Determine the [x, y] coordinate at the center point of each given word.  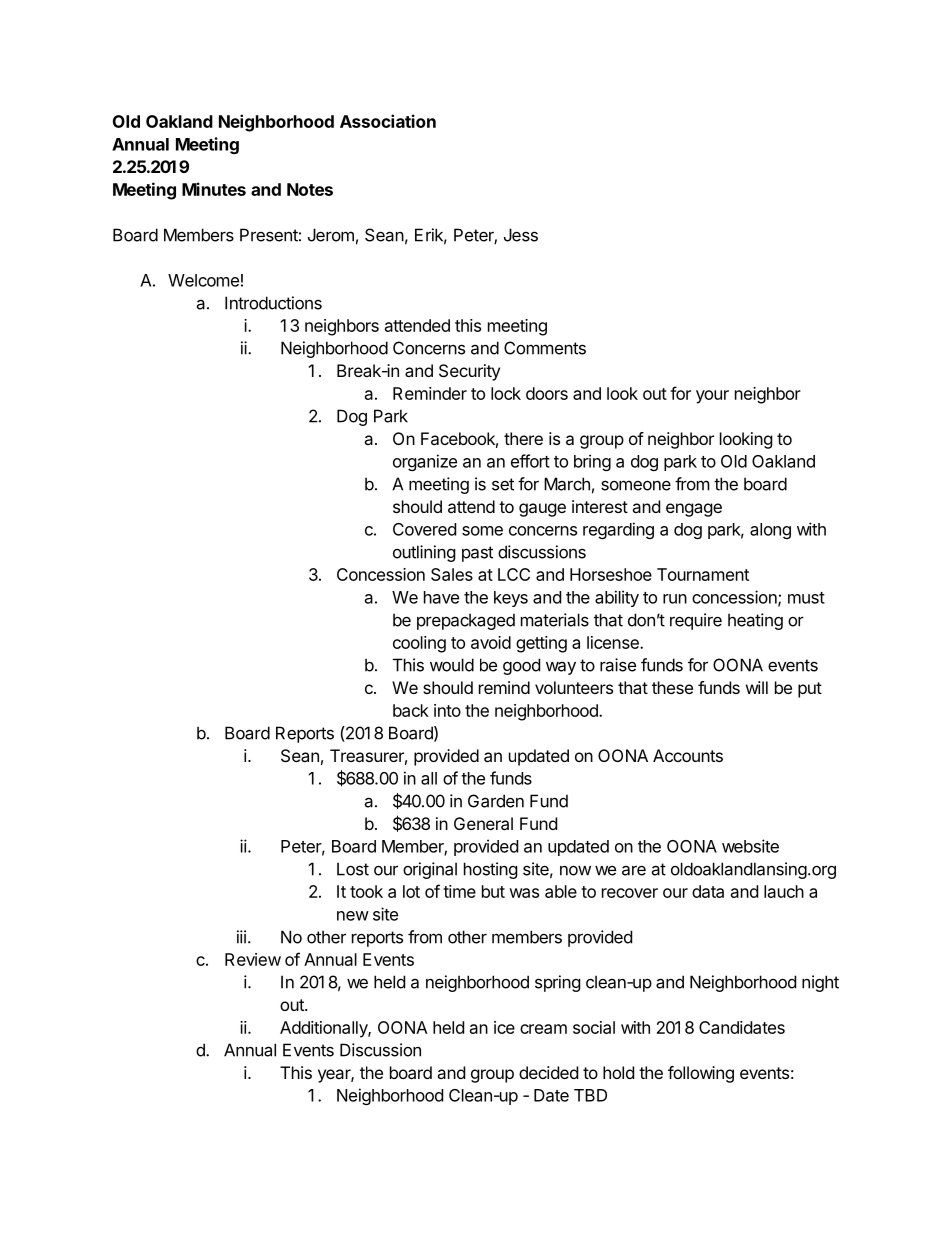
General [483, 823]
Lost [353, 869]
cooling [419, 644]
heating [755, 621]
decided [548, 1072]
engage [694, 510]
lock [506, 393]
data [708, 891]
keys [511, 599]
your [712, 397]
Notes [310, 189]
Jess [521, 235]
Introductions [273, 303]
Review [253, 959]
